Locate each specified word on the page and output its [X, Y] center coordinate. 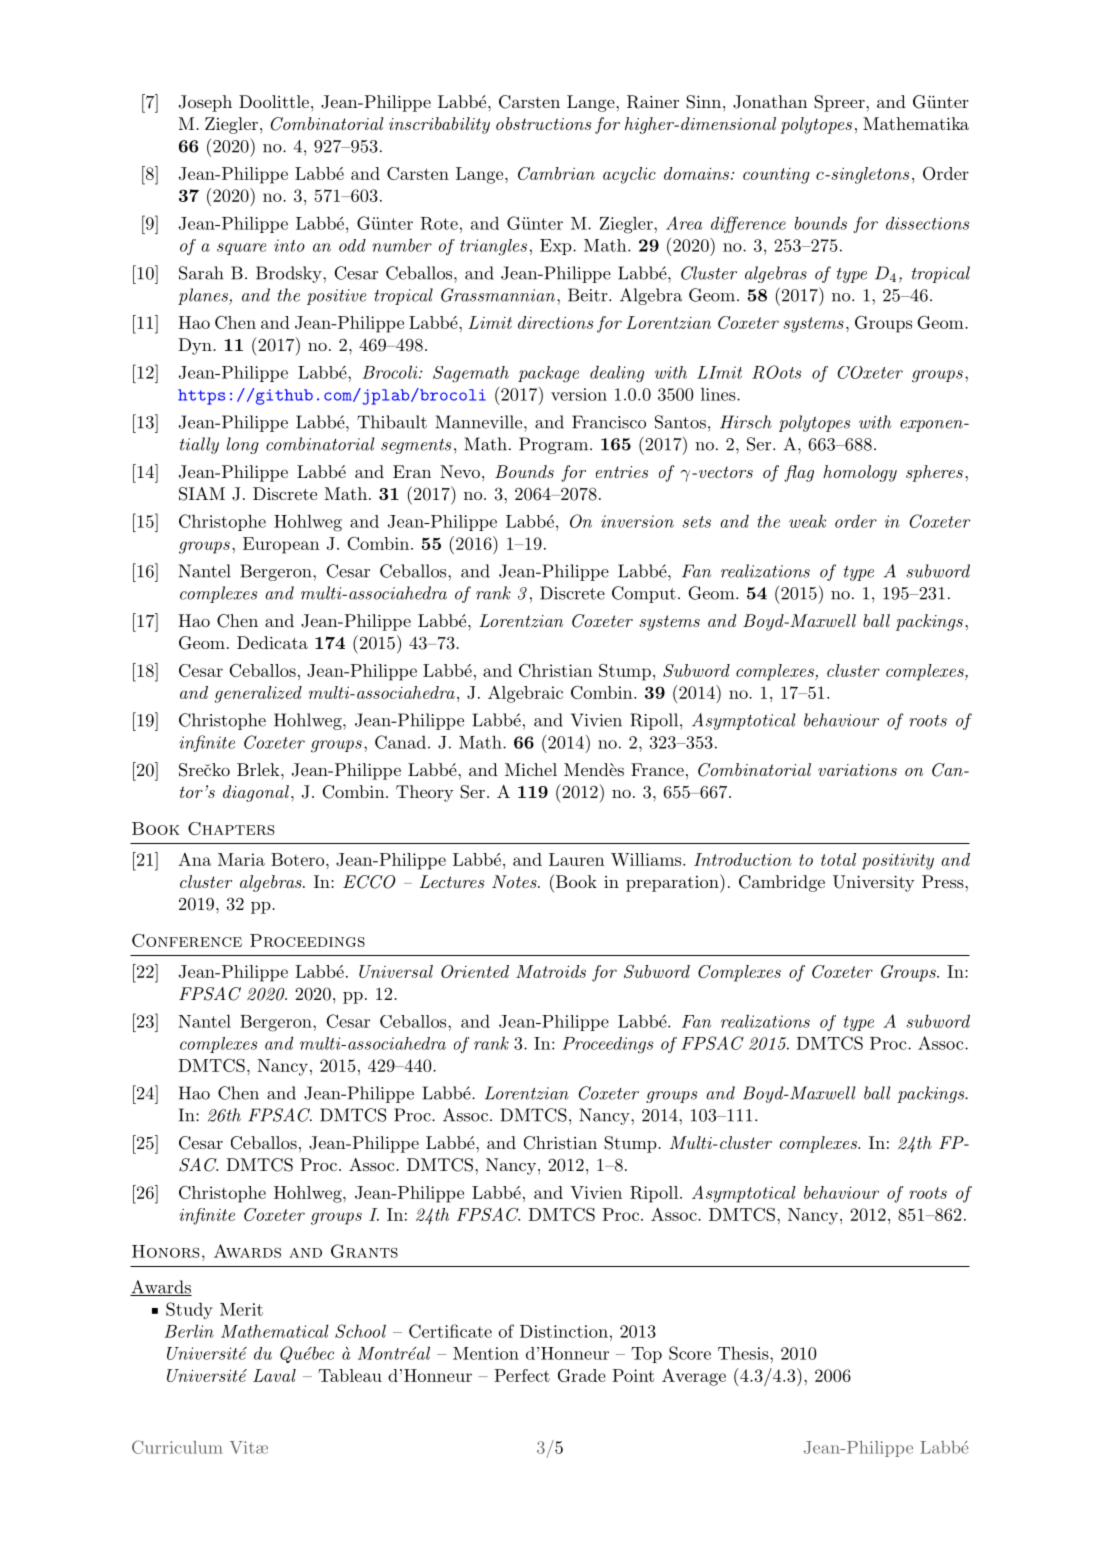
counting [776, 176]
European [281, 545]
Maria [241, 859]
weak [807, 521]
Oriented [475, 971]
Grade [582, 1375]
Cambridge [782, 883]
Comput [644, 594]
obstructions [543, 123]
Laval [274, 1375]
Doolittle [274, 101]
